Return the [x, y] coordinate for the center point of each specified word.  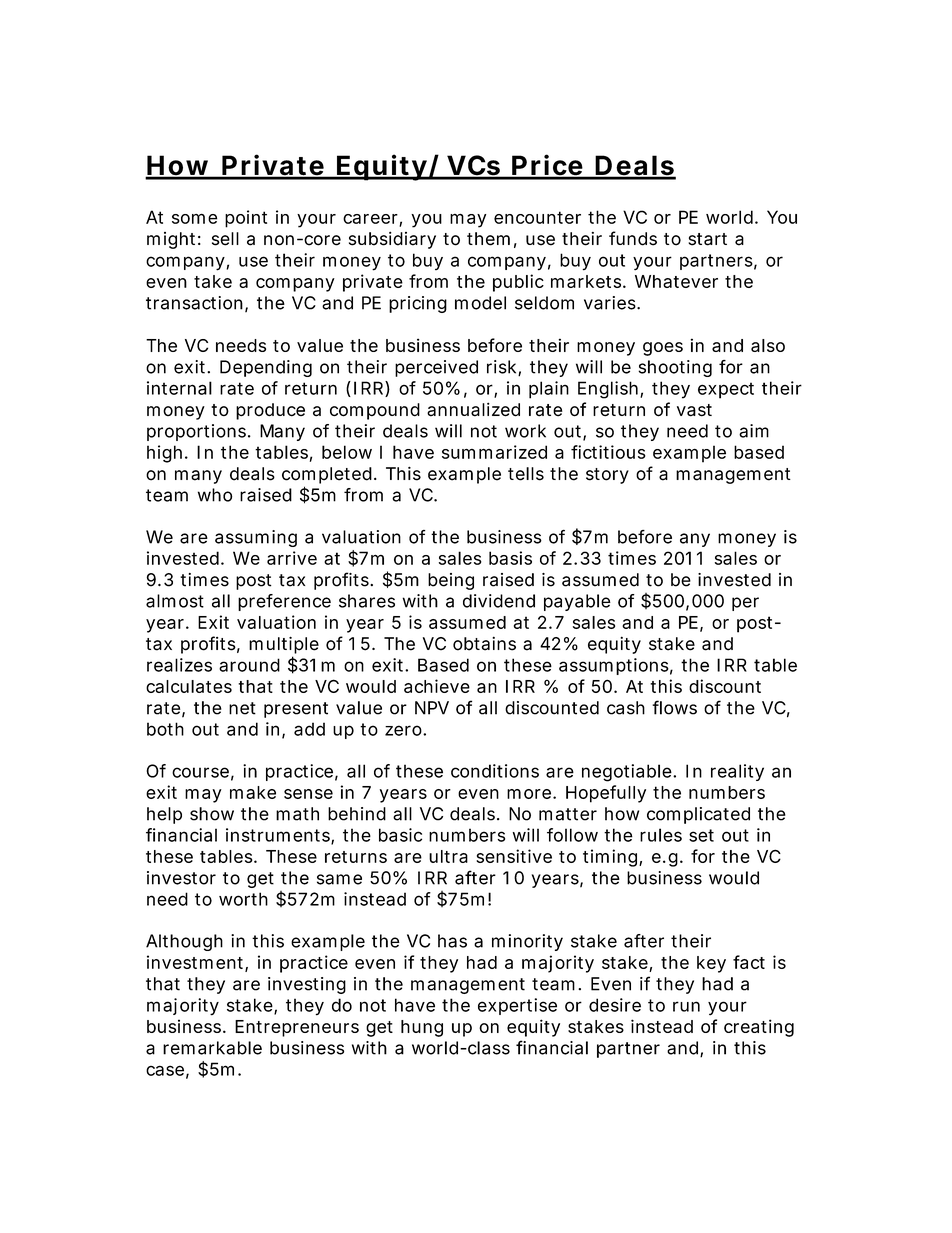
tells [526, 474]
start [707, 239]
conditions [495, 771]
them [488, 239]
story [607, 476]
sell [225, 239]
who [215, 495]
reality [737, 772]
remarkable [212, 1048]
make [253, 792]
